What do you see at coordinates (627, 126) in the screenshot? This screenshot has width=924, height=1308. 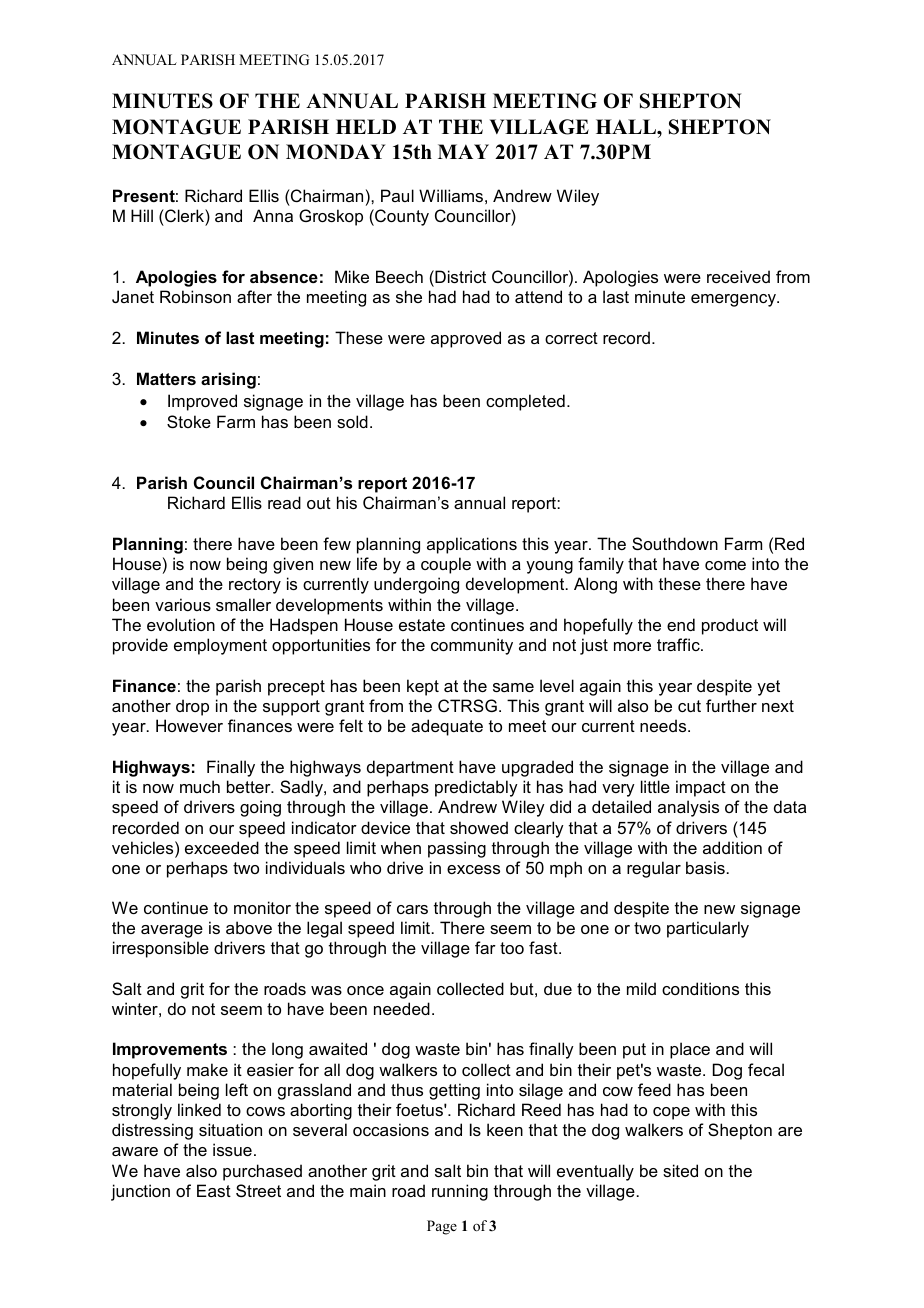 I see `HALL` at bounding box center [627, 126].
